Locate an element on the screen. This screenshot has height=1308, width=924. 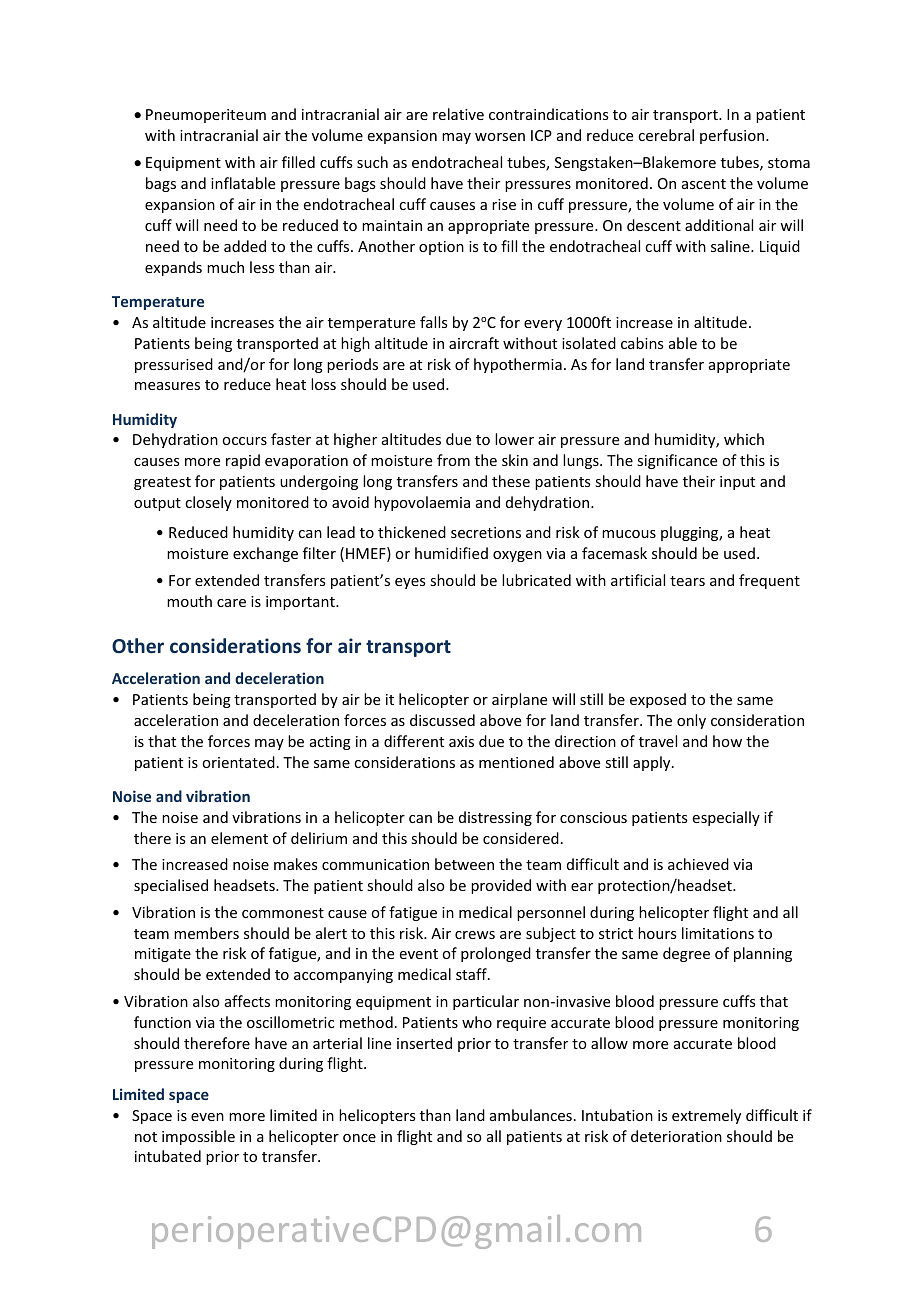
added is located at coordinates (245, 246).
